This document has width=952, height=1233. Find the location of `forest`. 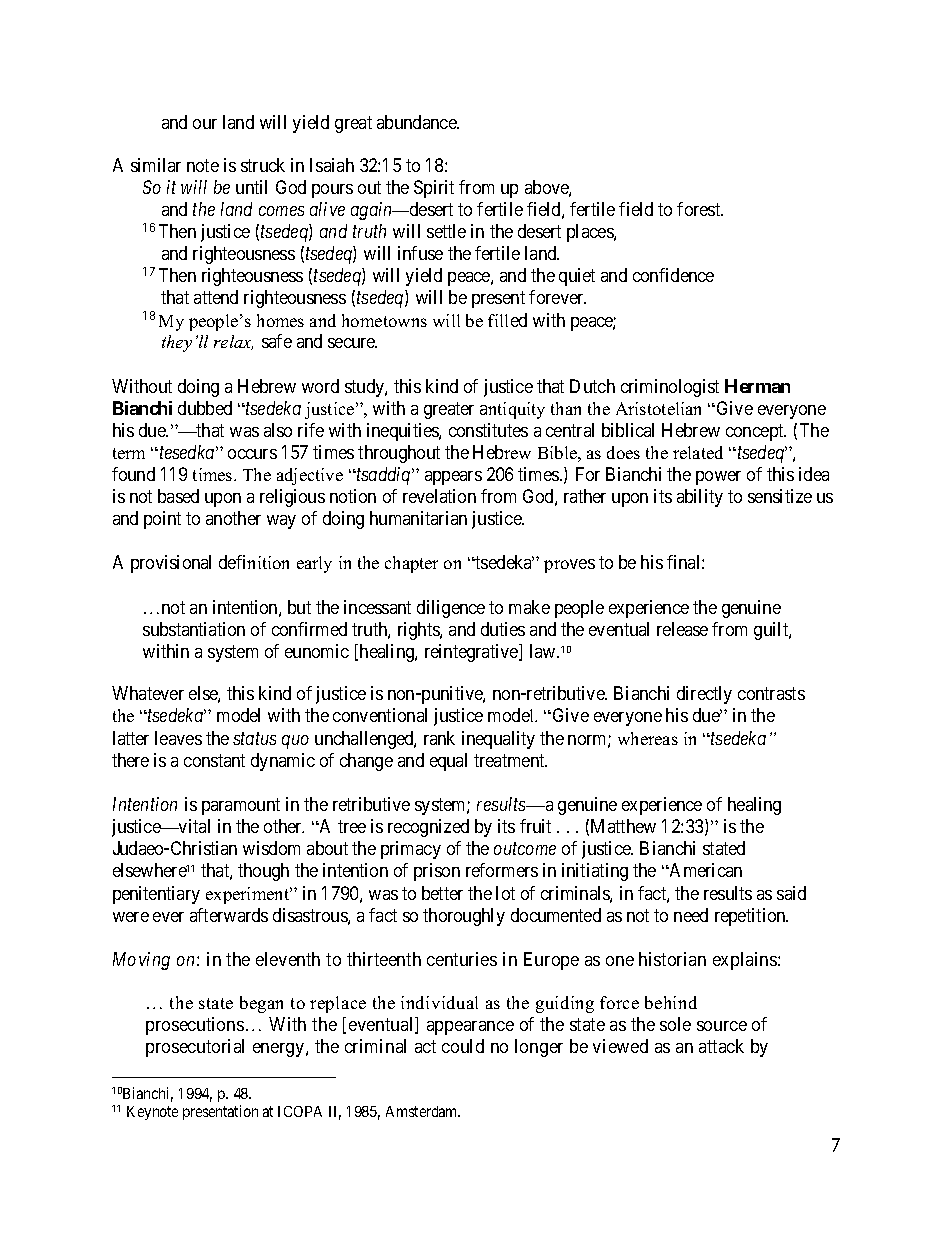

forest is located at coordinates (700, 209).
